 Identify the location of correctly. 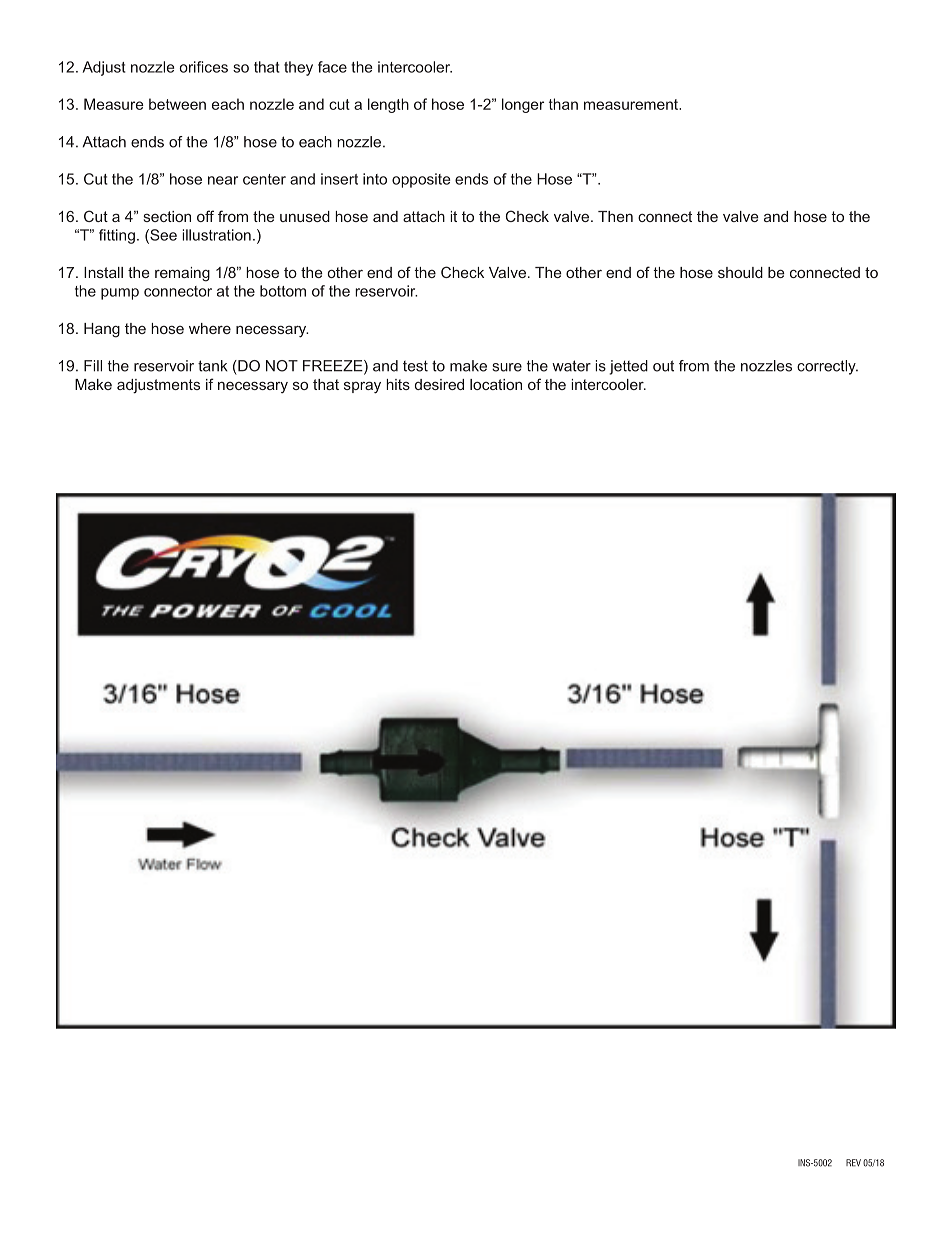
(827, 367).
